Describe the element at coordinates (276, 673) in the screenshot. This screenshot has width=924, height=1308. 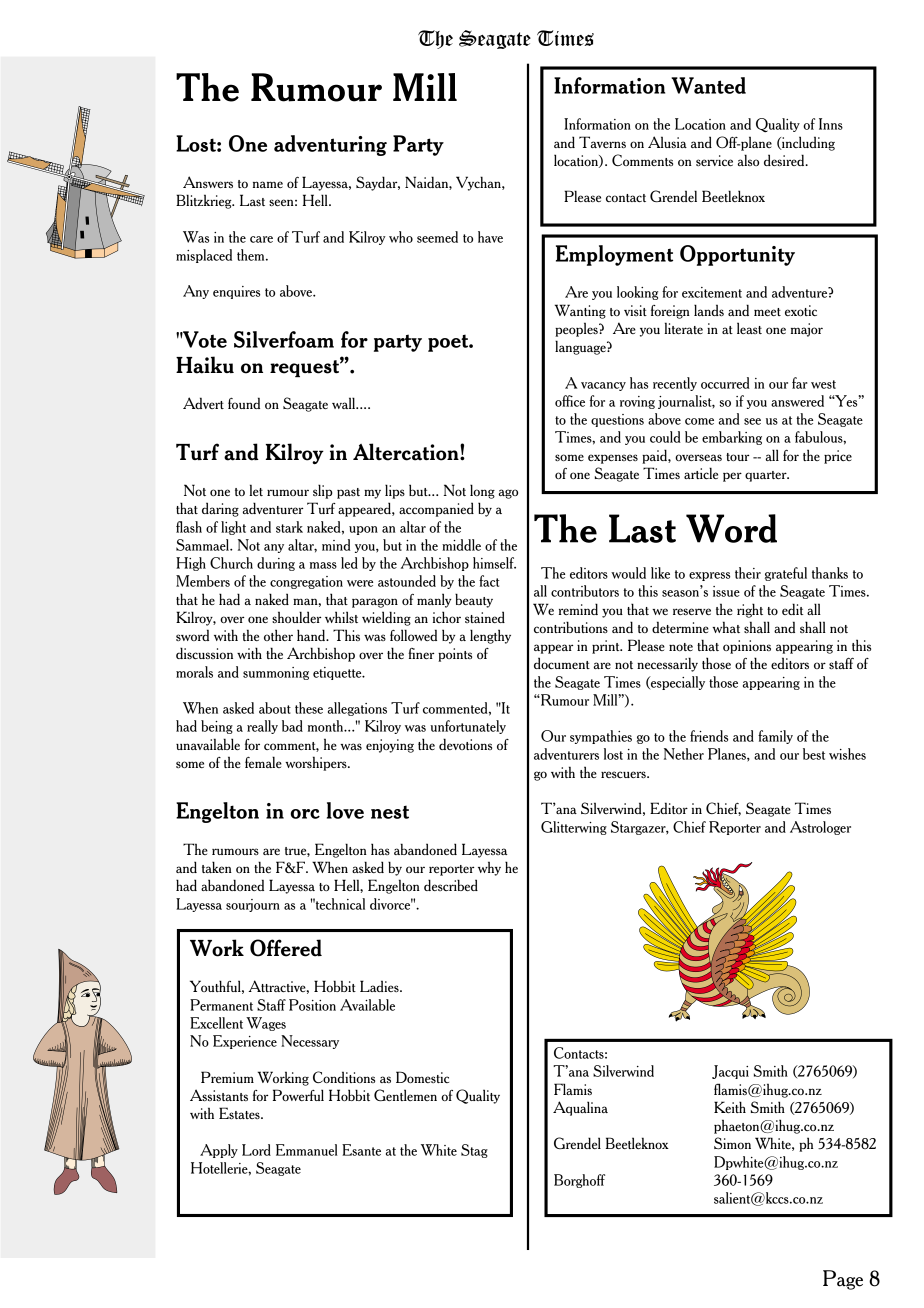
I see `summoning` at that location.
